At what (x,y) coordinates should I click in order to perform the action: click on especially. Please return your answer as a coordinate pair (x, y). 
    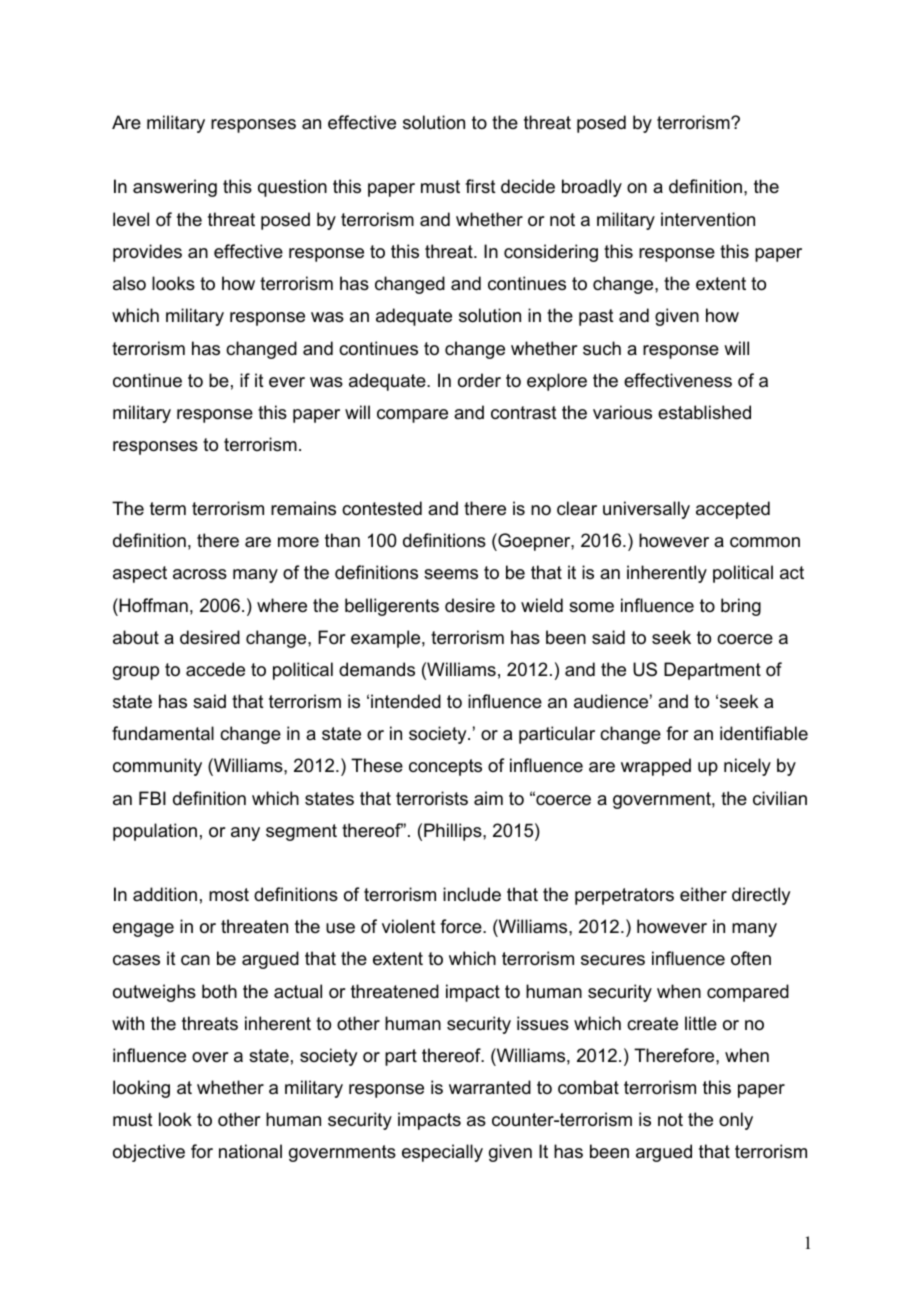
    Looking at the image, I should click on (442, 1153).
